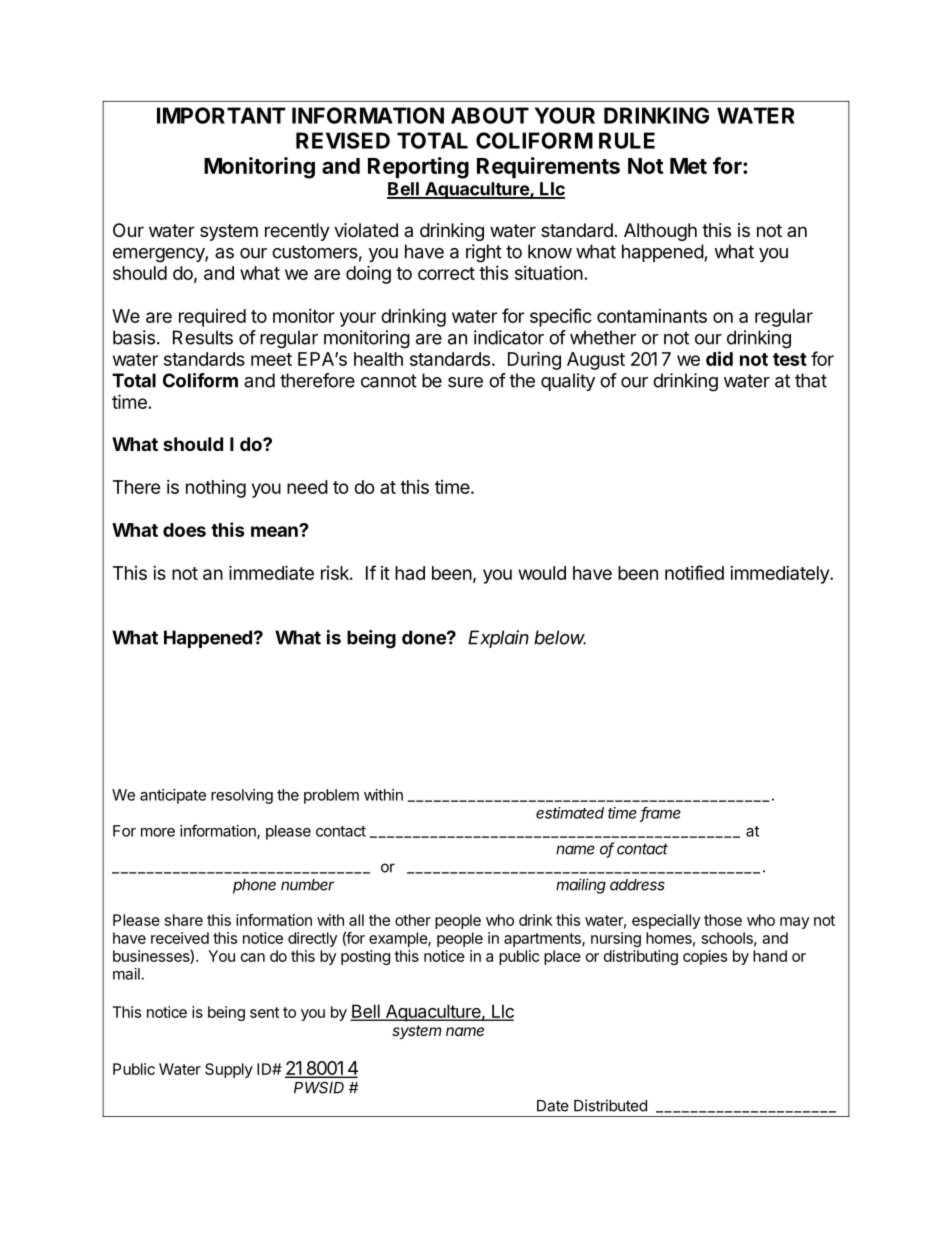 This image has width=952, height=1233. Describe the element at coordinates (203, 337) in the image. I see `Results` at that location.
